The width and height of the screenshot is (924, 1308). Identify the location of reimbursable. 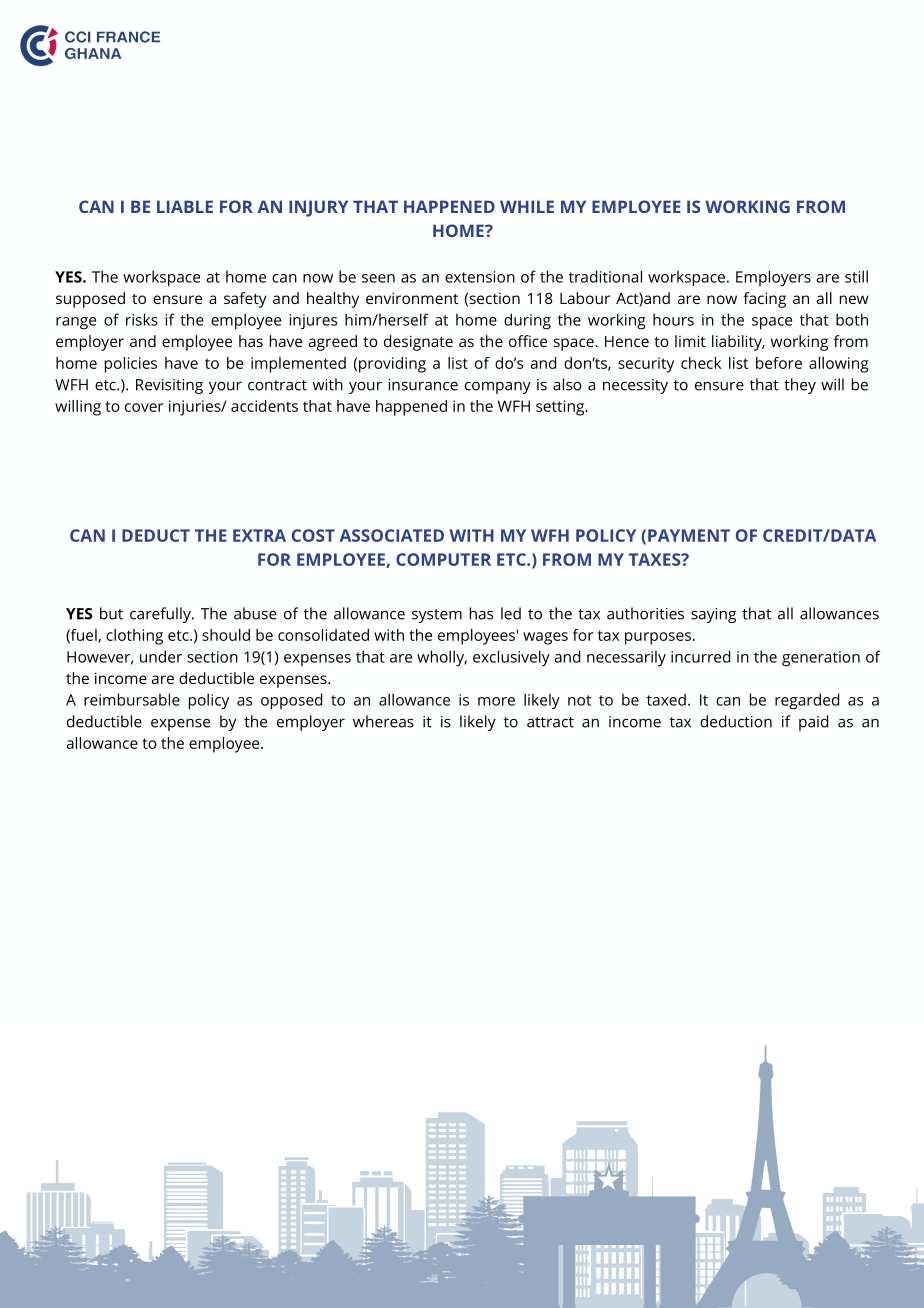
(132, 699).
